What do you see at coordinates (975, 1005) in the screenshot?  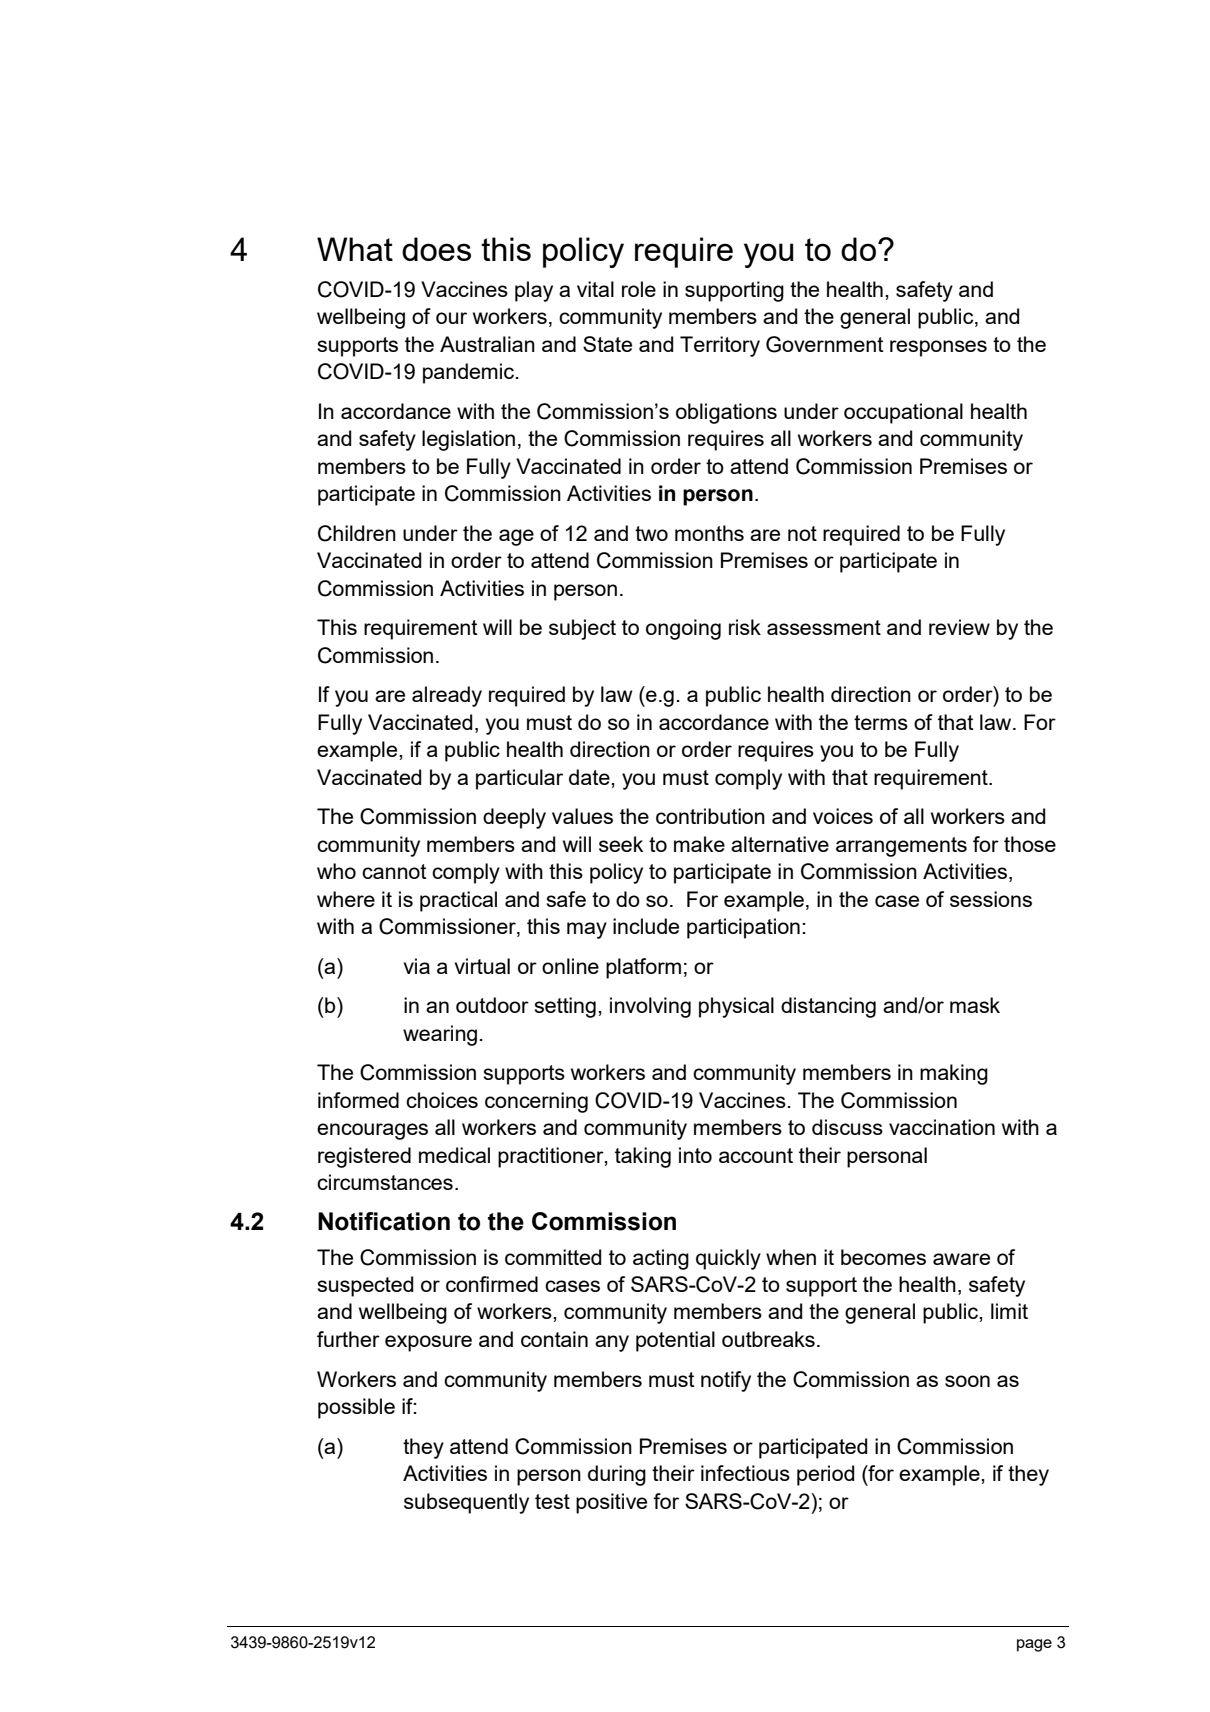 I see `mask` at bounding box center [975, 1005].
